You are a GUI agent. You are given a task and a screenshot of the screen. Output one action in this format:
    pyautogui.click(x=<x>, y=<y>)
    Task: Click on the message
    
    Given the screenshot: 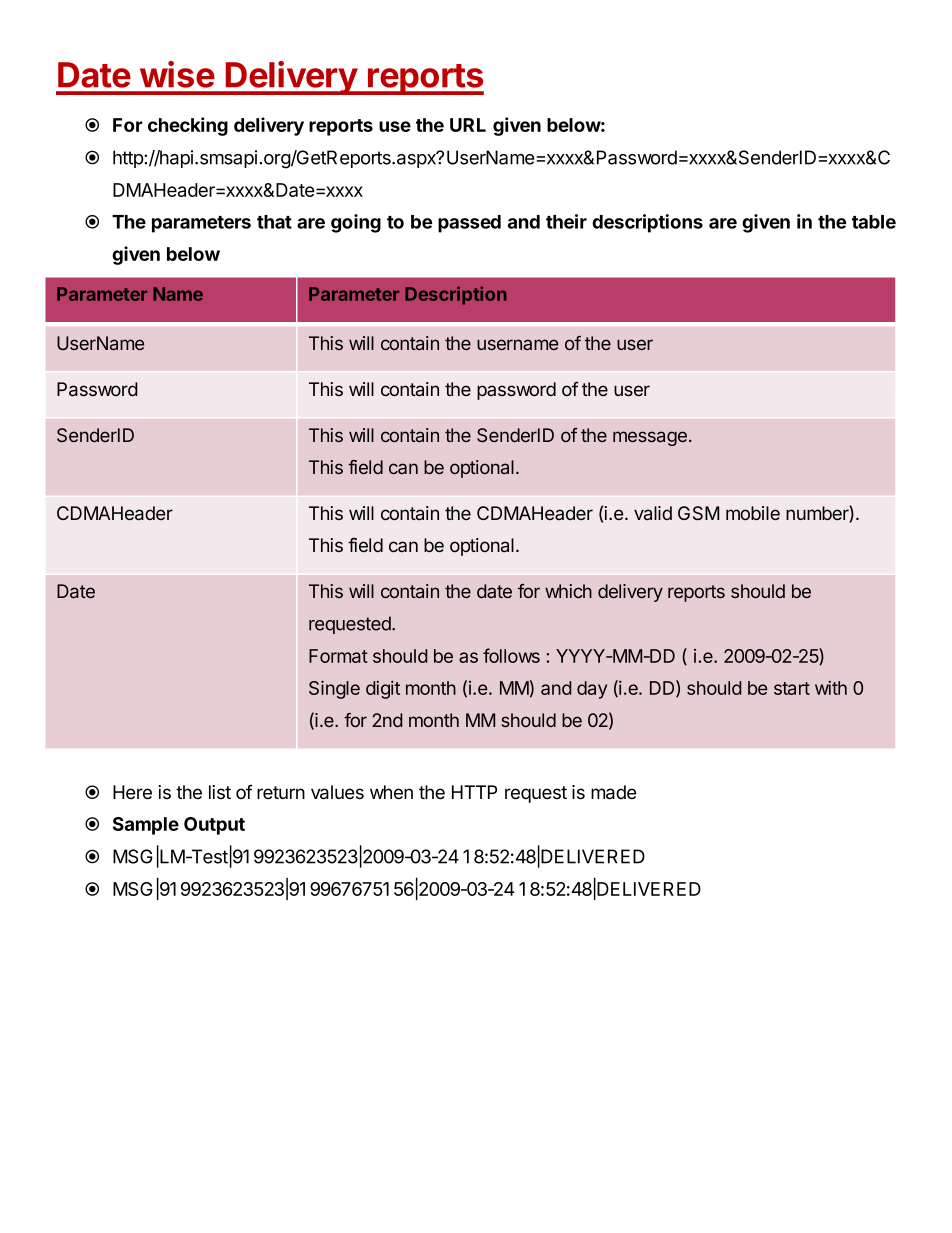 What is the action you would take?
    pyautogui.click(x=650, y=438)
